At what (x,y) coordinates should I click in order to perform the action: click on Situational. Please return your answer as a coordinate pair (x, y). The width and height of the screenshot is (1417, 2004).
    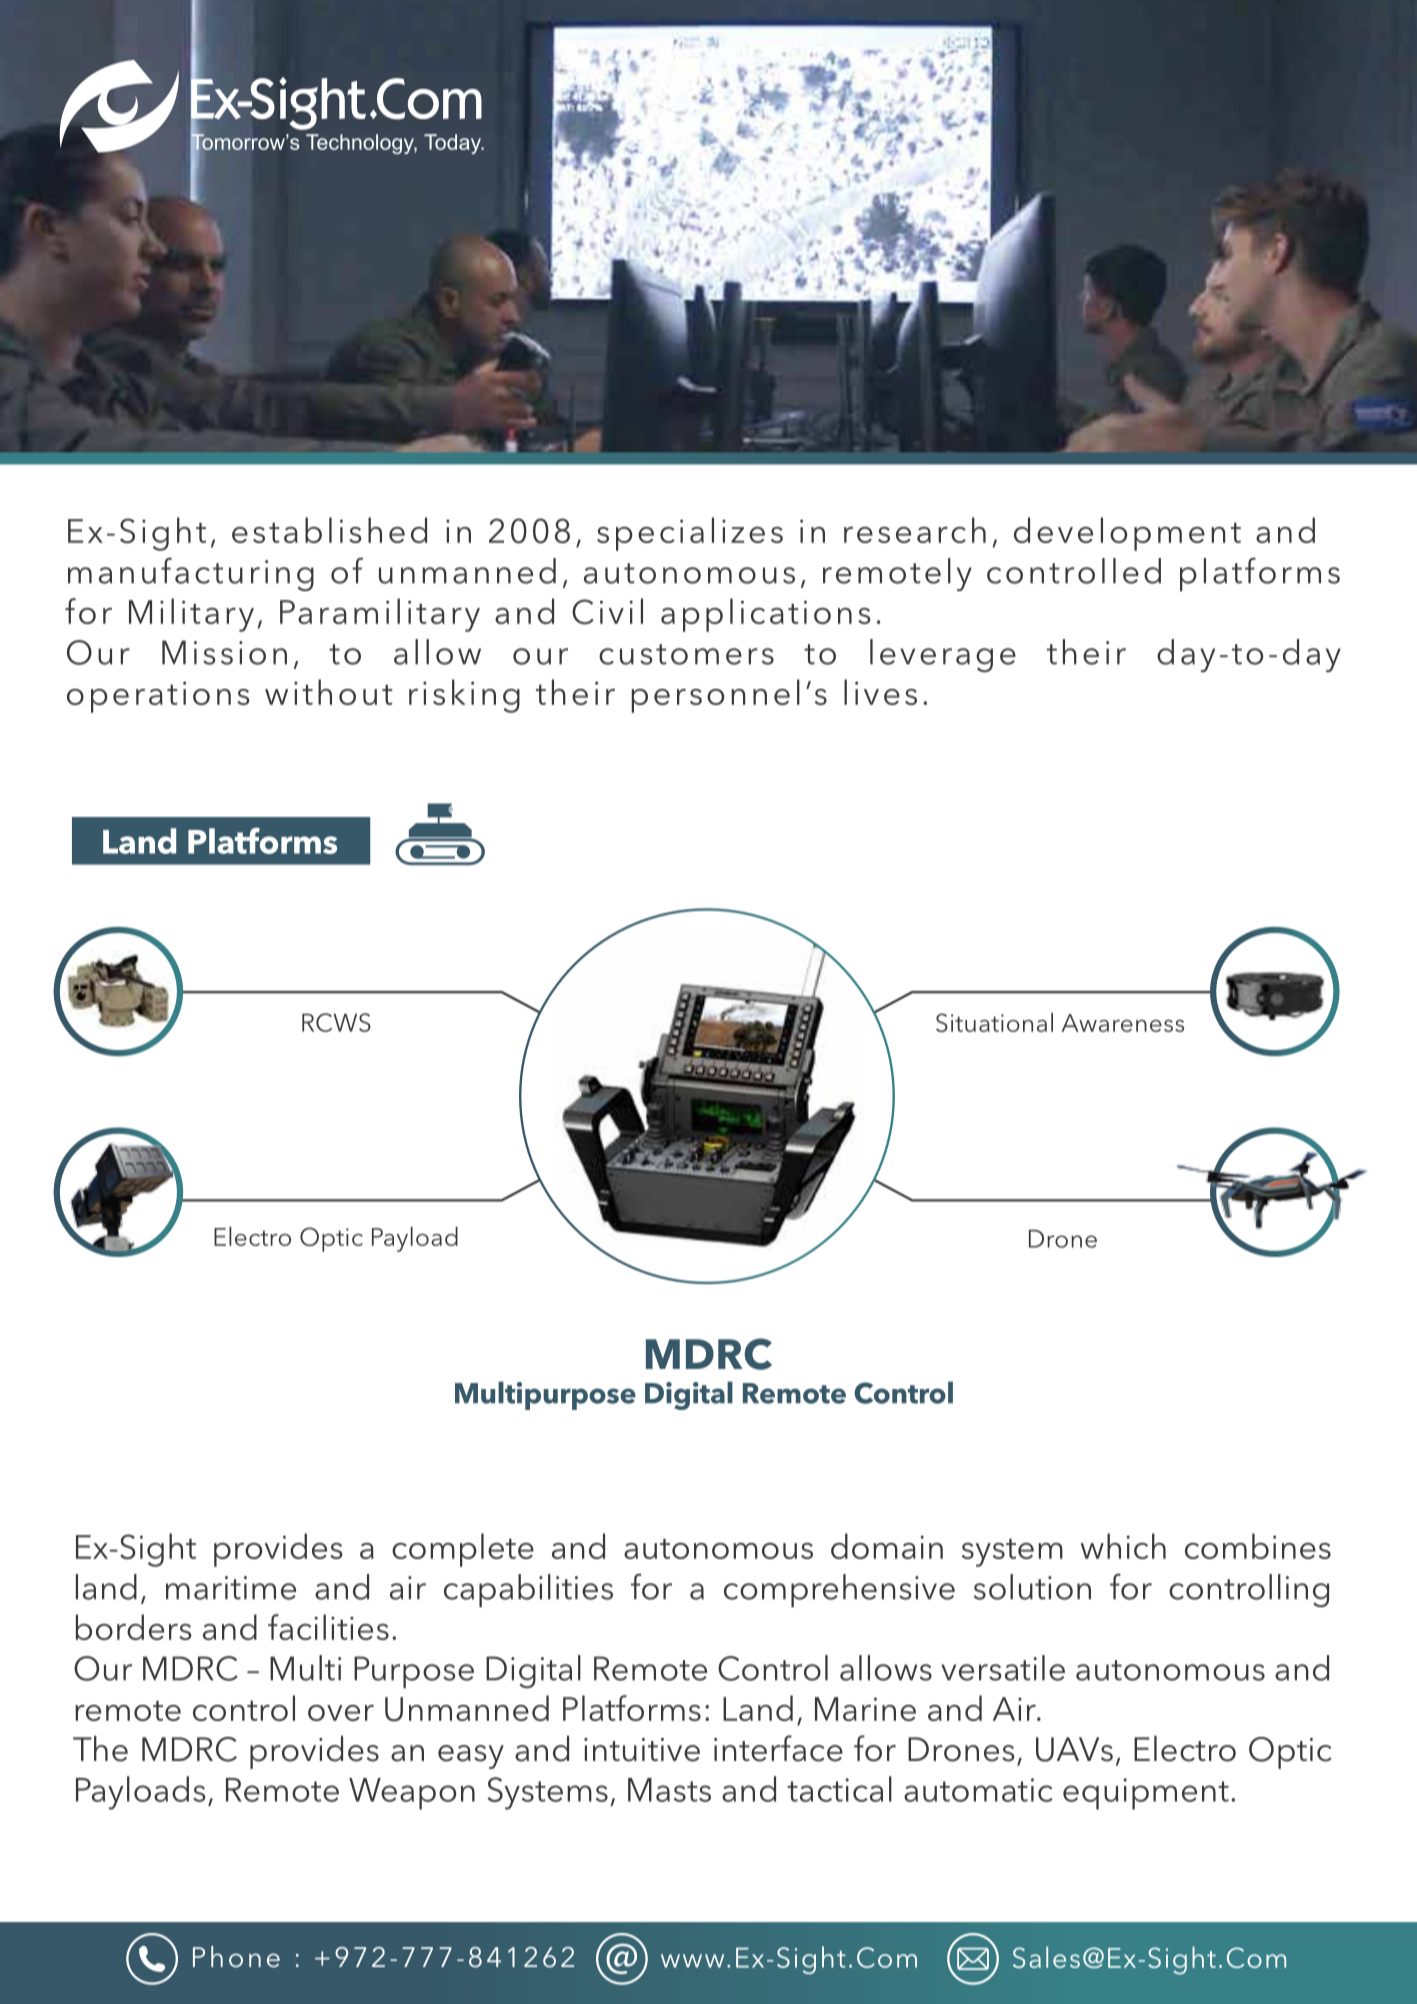
    Looking at the image, I should click on (994, 1022).
